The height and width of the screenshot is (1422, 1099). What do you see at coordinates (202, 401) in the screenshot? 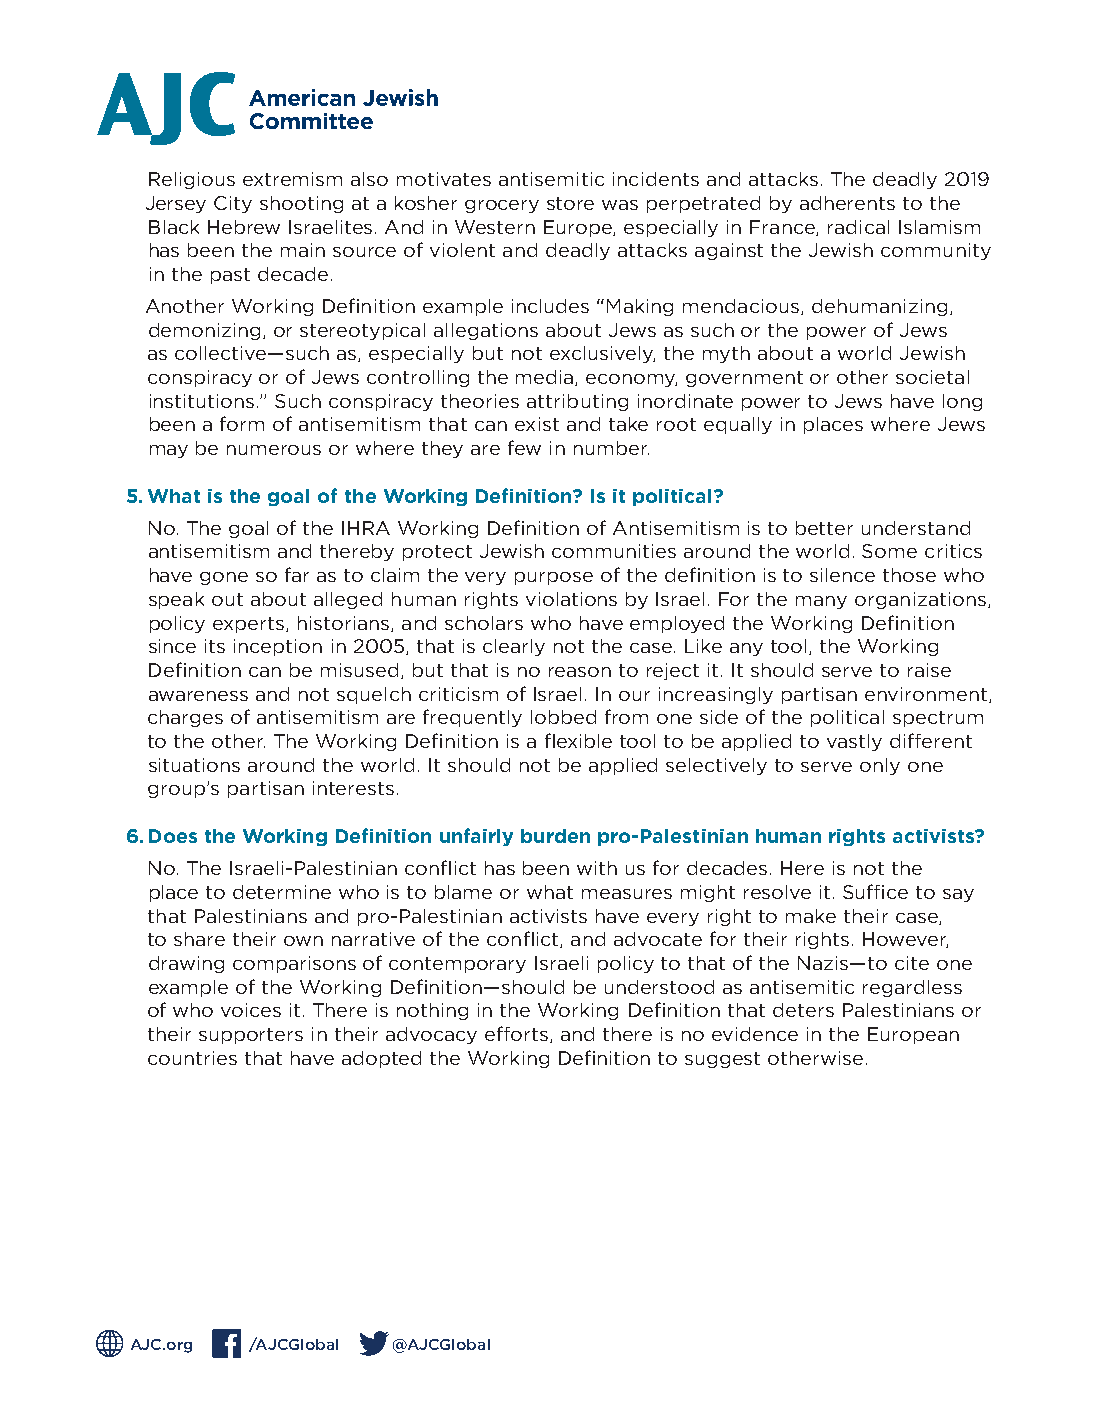
I see `institutions` at bounding box center [202, 401].
